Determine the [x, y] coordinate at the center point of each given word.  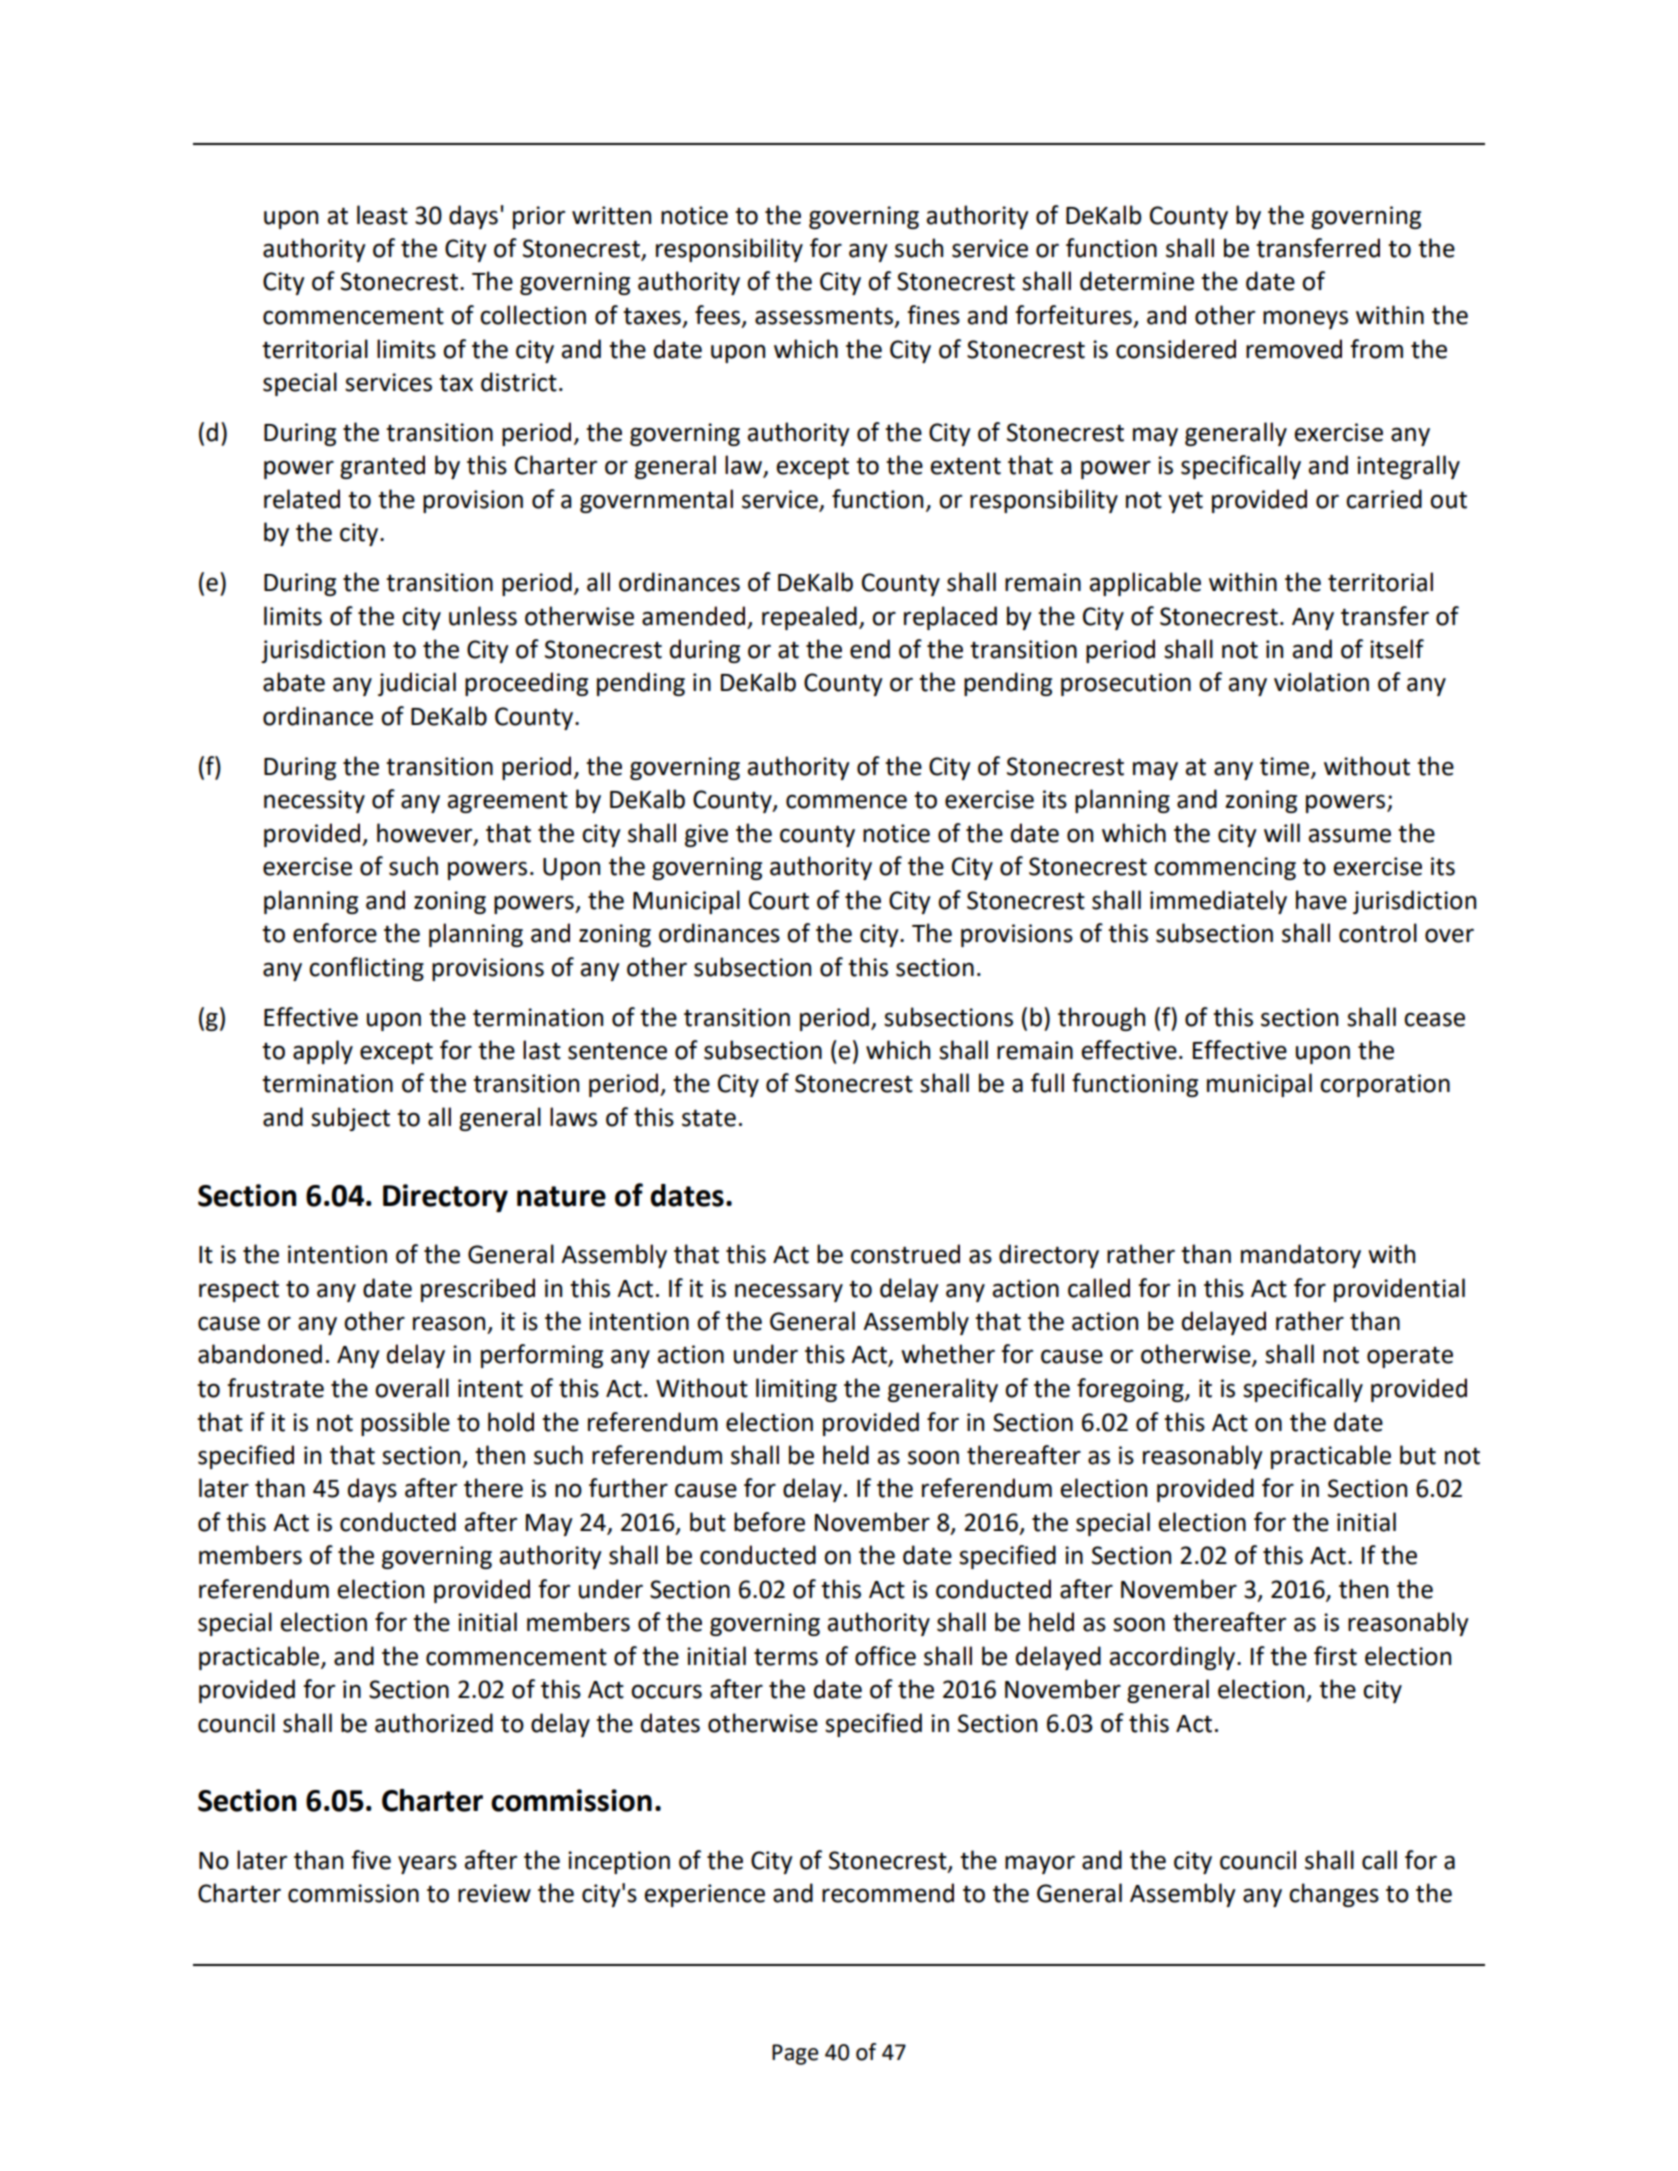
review [494, 1893]
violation [1321, 682]
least [382, 215]
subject [350, 1119]
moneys [1305, 319]
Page [795, 2054]
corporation [1385, 1085]
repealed [809, 618]
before [769, 1522]
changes [1334, 1895]
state [709, 1118]
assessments [824, 316]
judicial [417, 684]
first [1335, 1656]
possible [405, 1424]
